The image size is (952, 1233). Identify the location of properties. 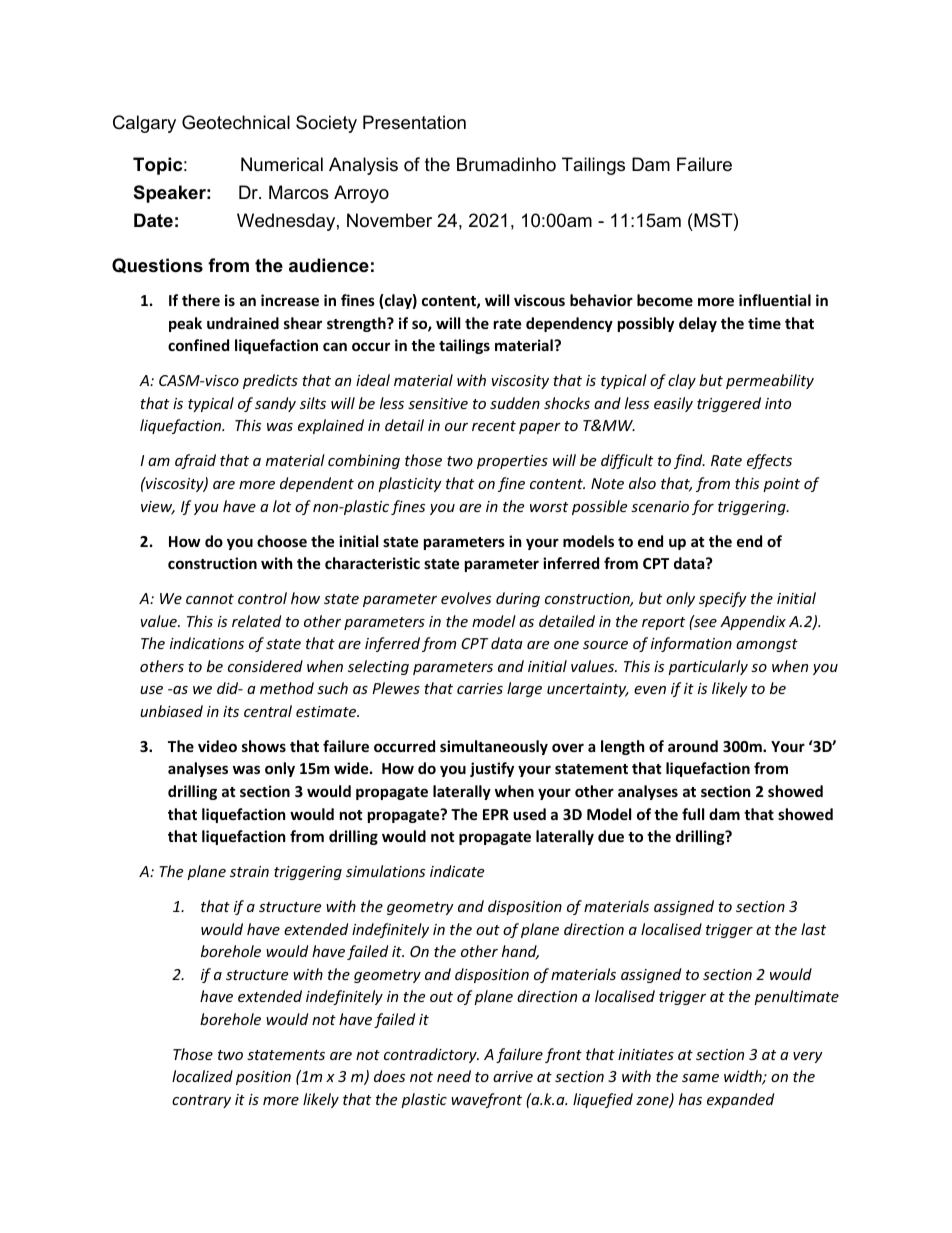
(512, 462).
